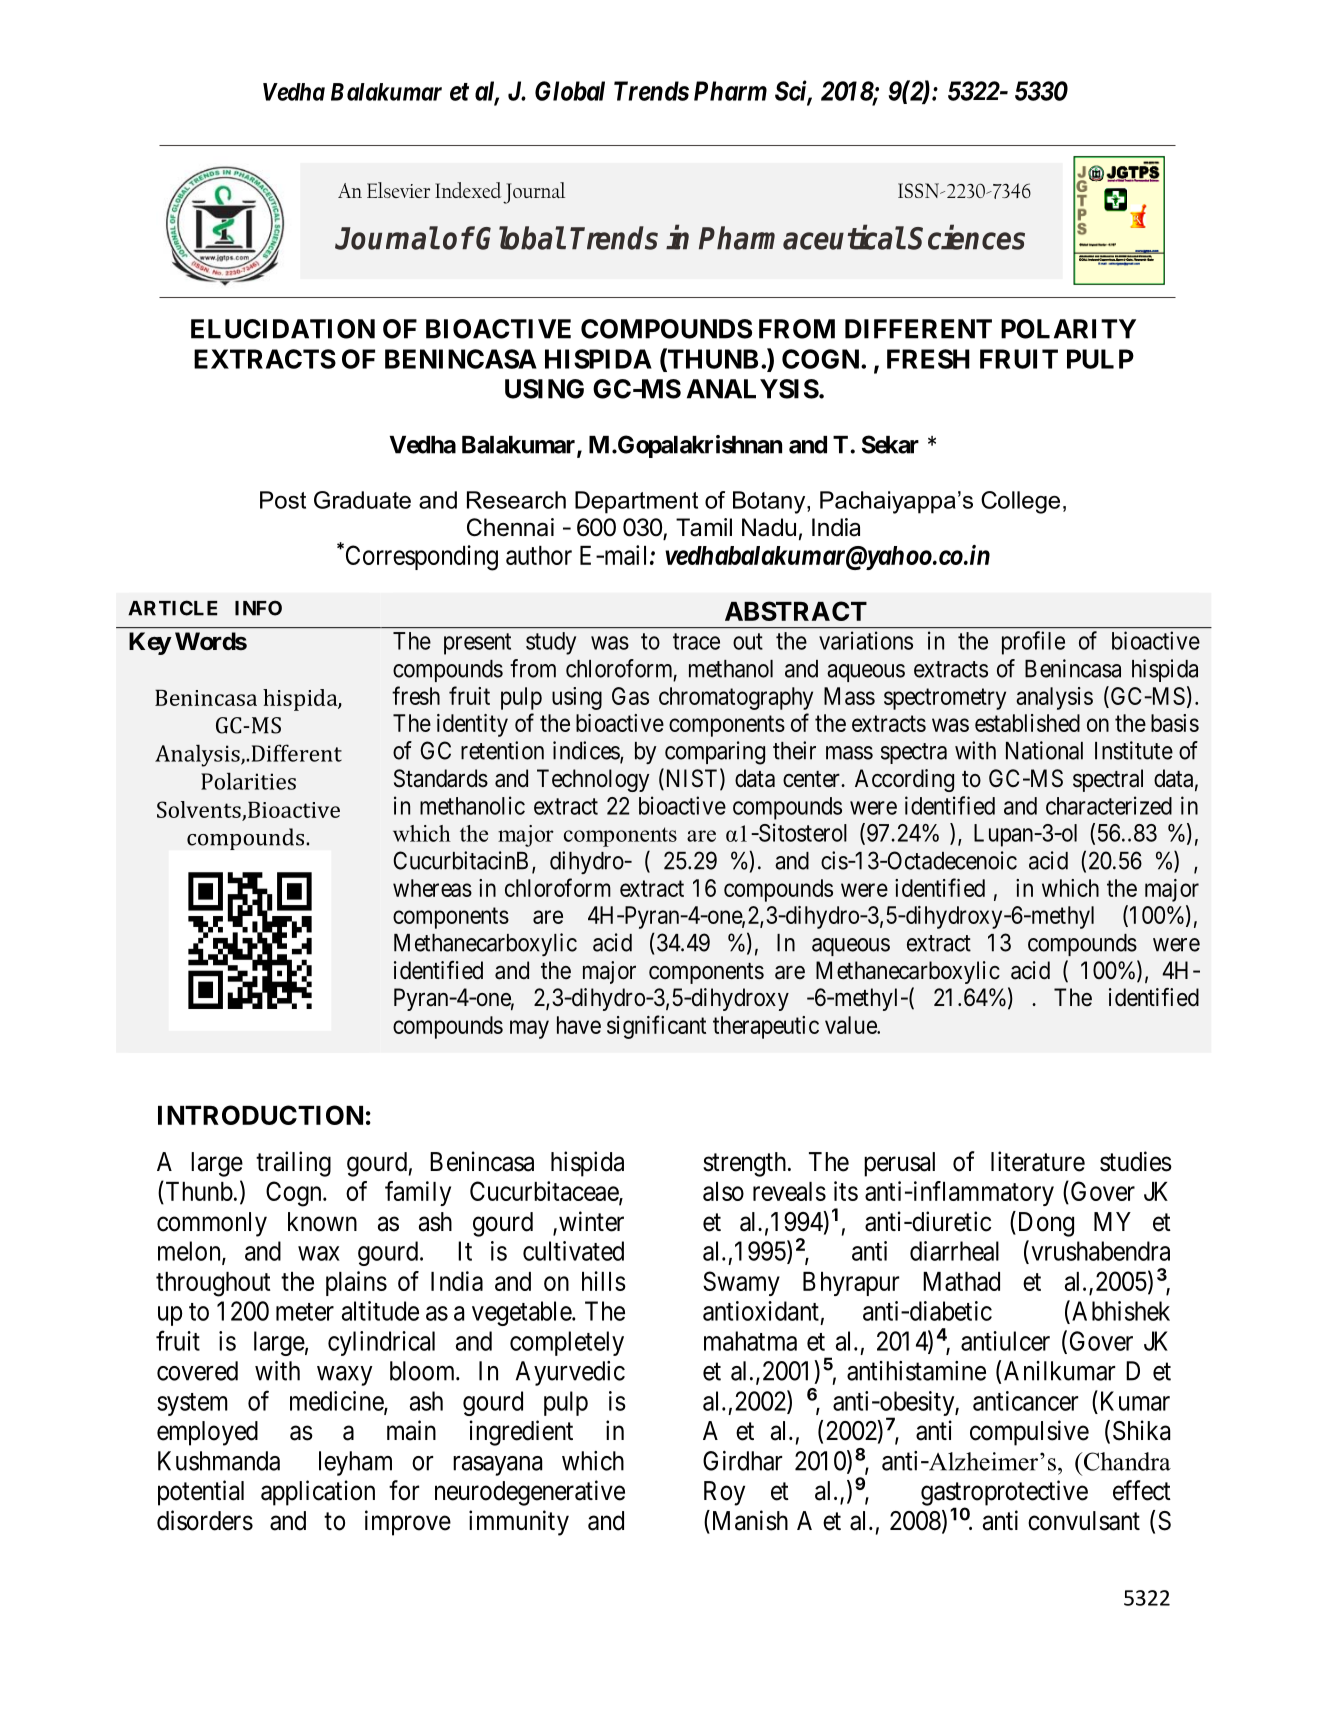 The width and height of the screenshot is (1327, 1717). Describe the element at coordinates (1068, 329) in the screenshot. I see `POLARITY` at that location.
